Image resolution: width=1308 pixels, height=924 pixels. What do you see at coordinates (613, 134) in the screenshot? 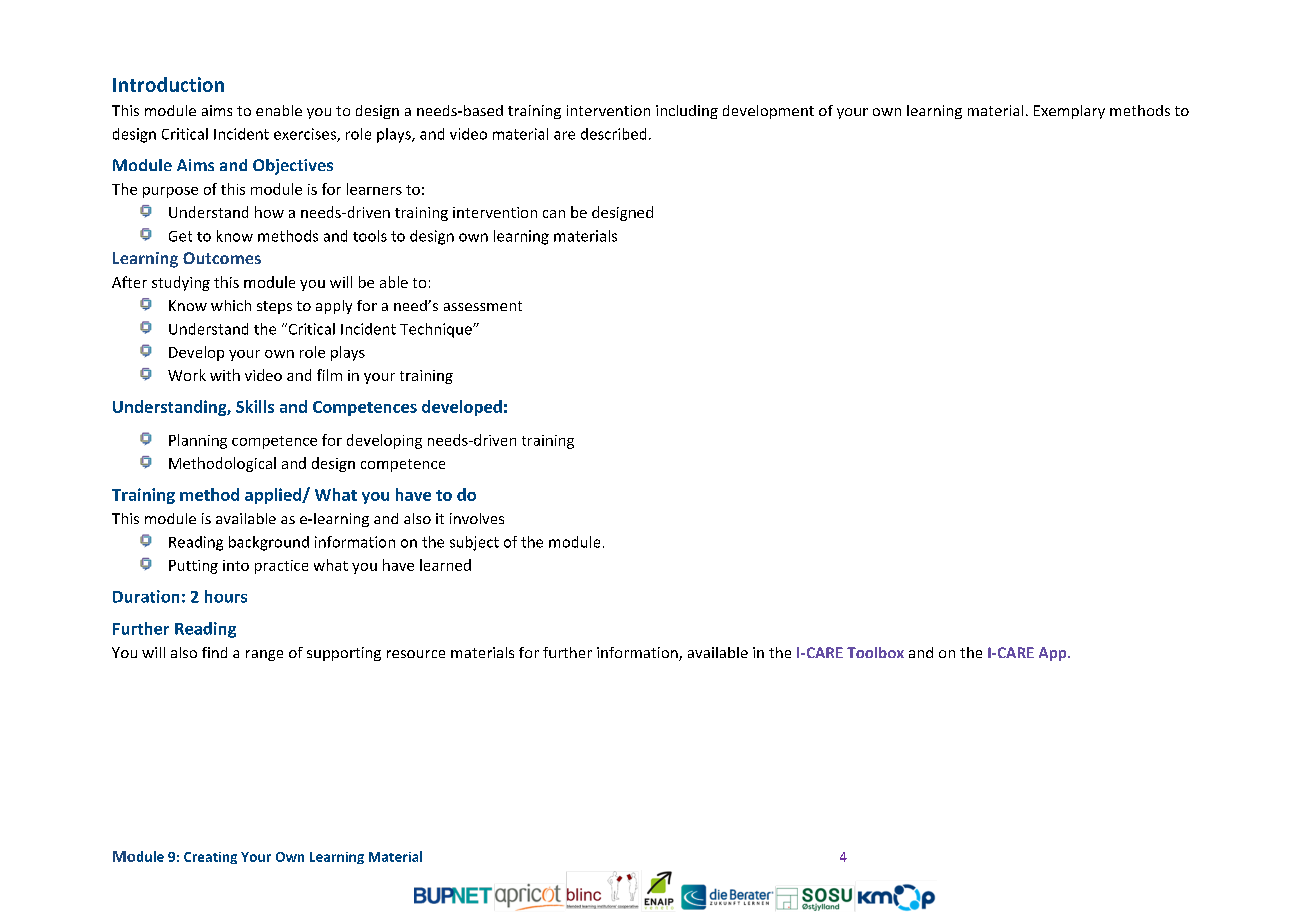
I see `described` at bounding box center [613, 134].
